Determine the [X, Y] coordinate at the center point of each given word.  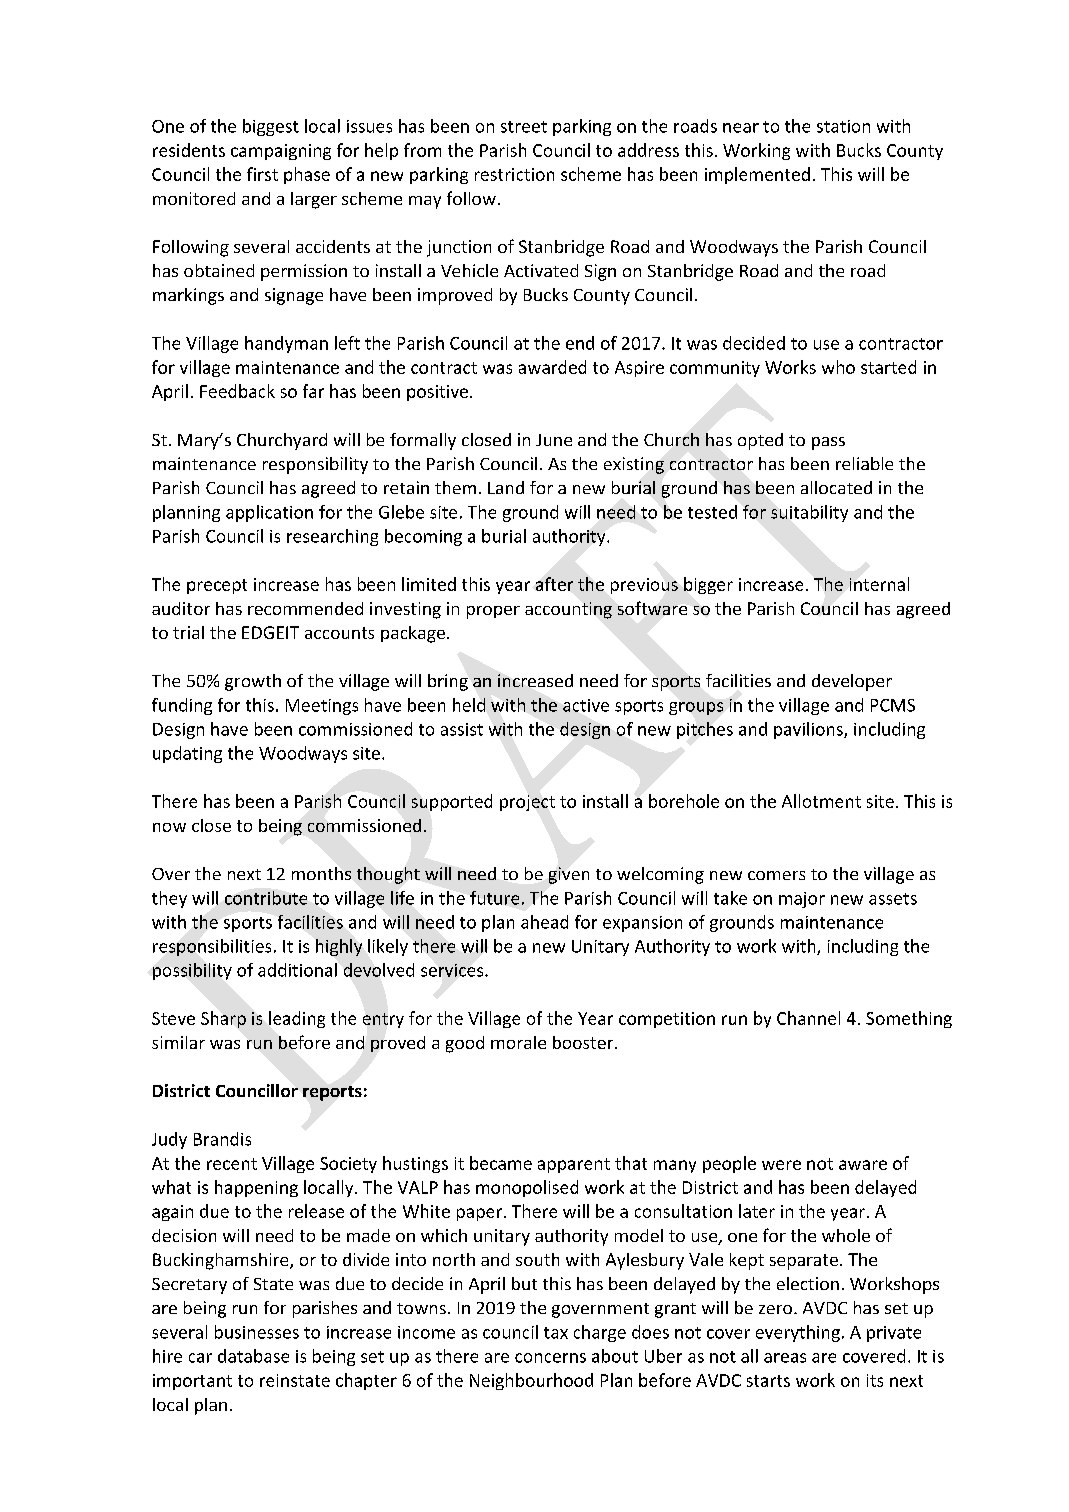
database [253, 1356]
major [802, 900]
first [262, 174]
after [554, 584]
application [269, 513]
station [843, 126]
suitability [809, 513]
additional [297, 970]
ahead [544, 922]
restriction [514, 174]
